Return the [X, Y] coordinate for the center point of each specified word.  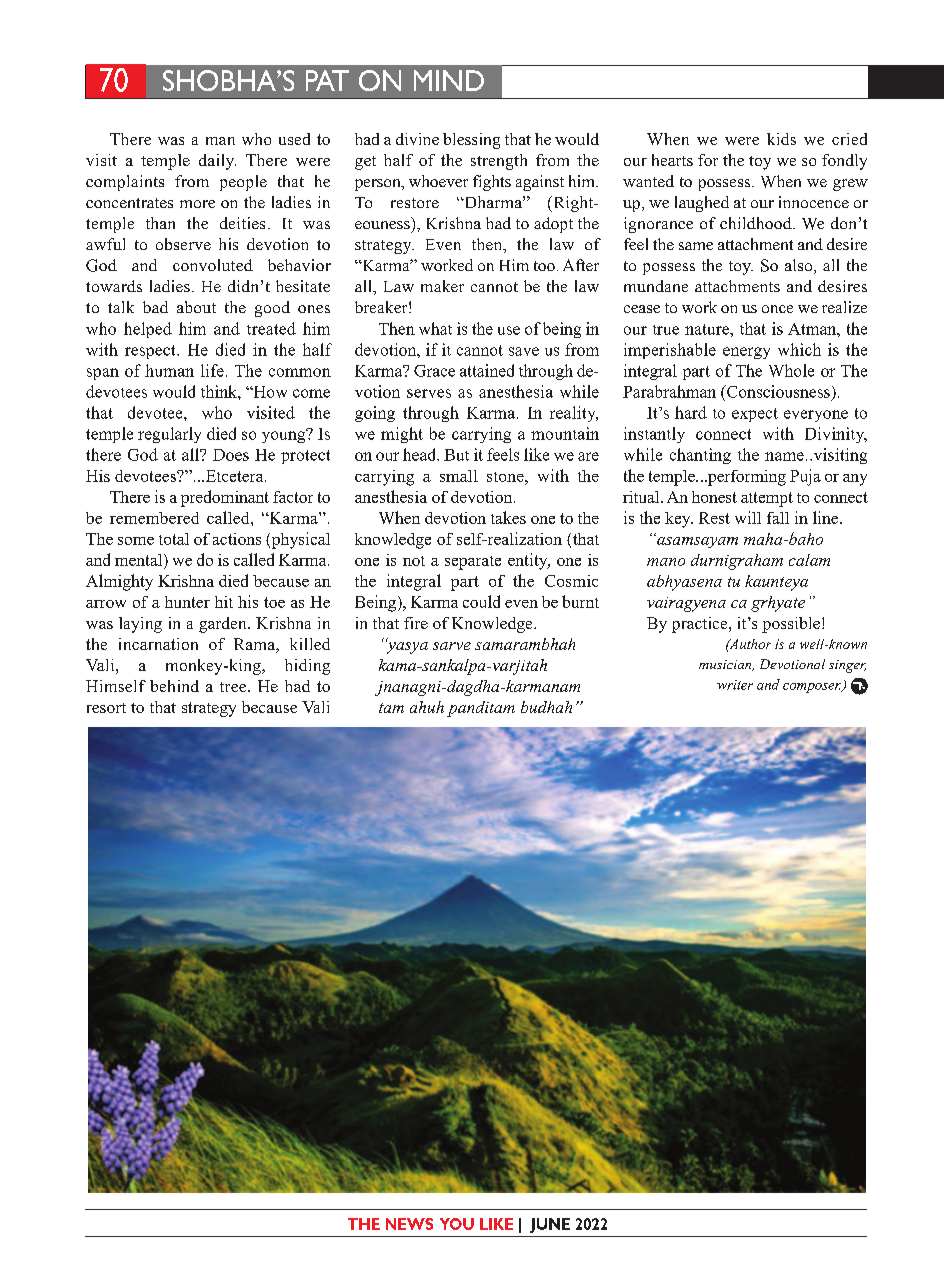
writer [735, 685]
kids [781, 139]
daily [217, 162]
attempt [767, 499]
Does [231, 455]
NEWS [409, 1224]
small [459, 476]
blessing [471, 141]
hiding [307, 667]
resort [106, 708]
